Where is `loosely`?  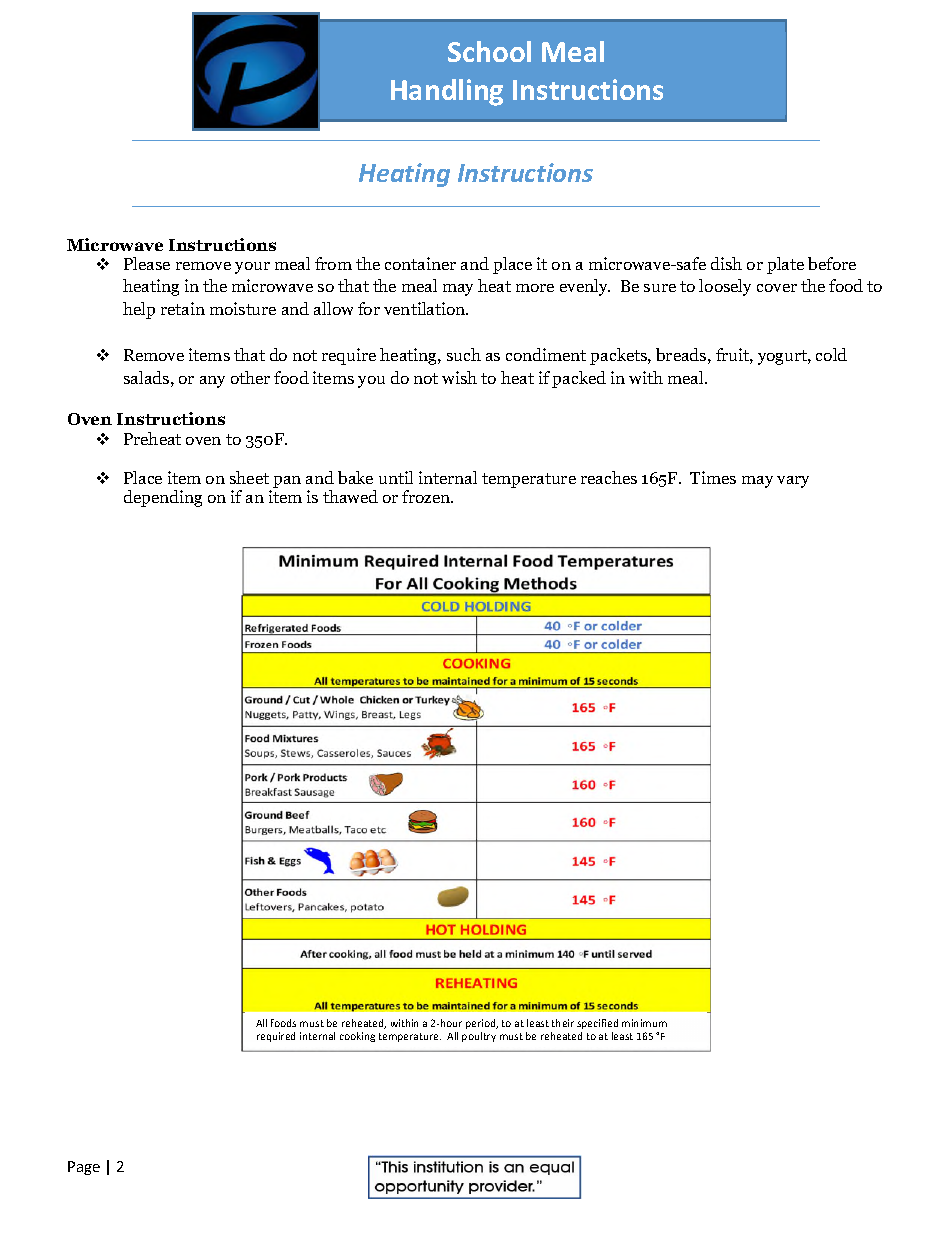 loosely is located at coordinates (725, 287).
